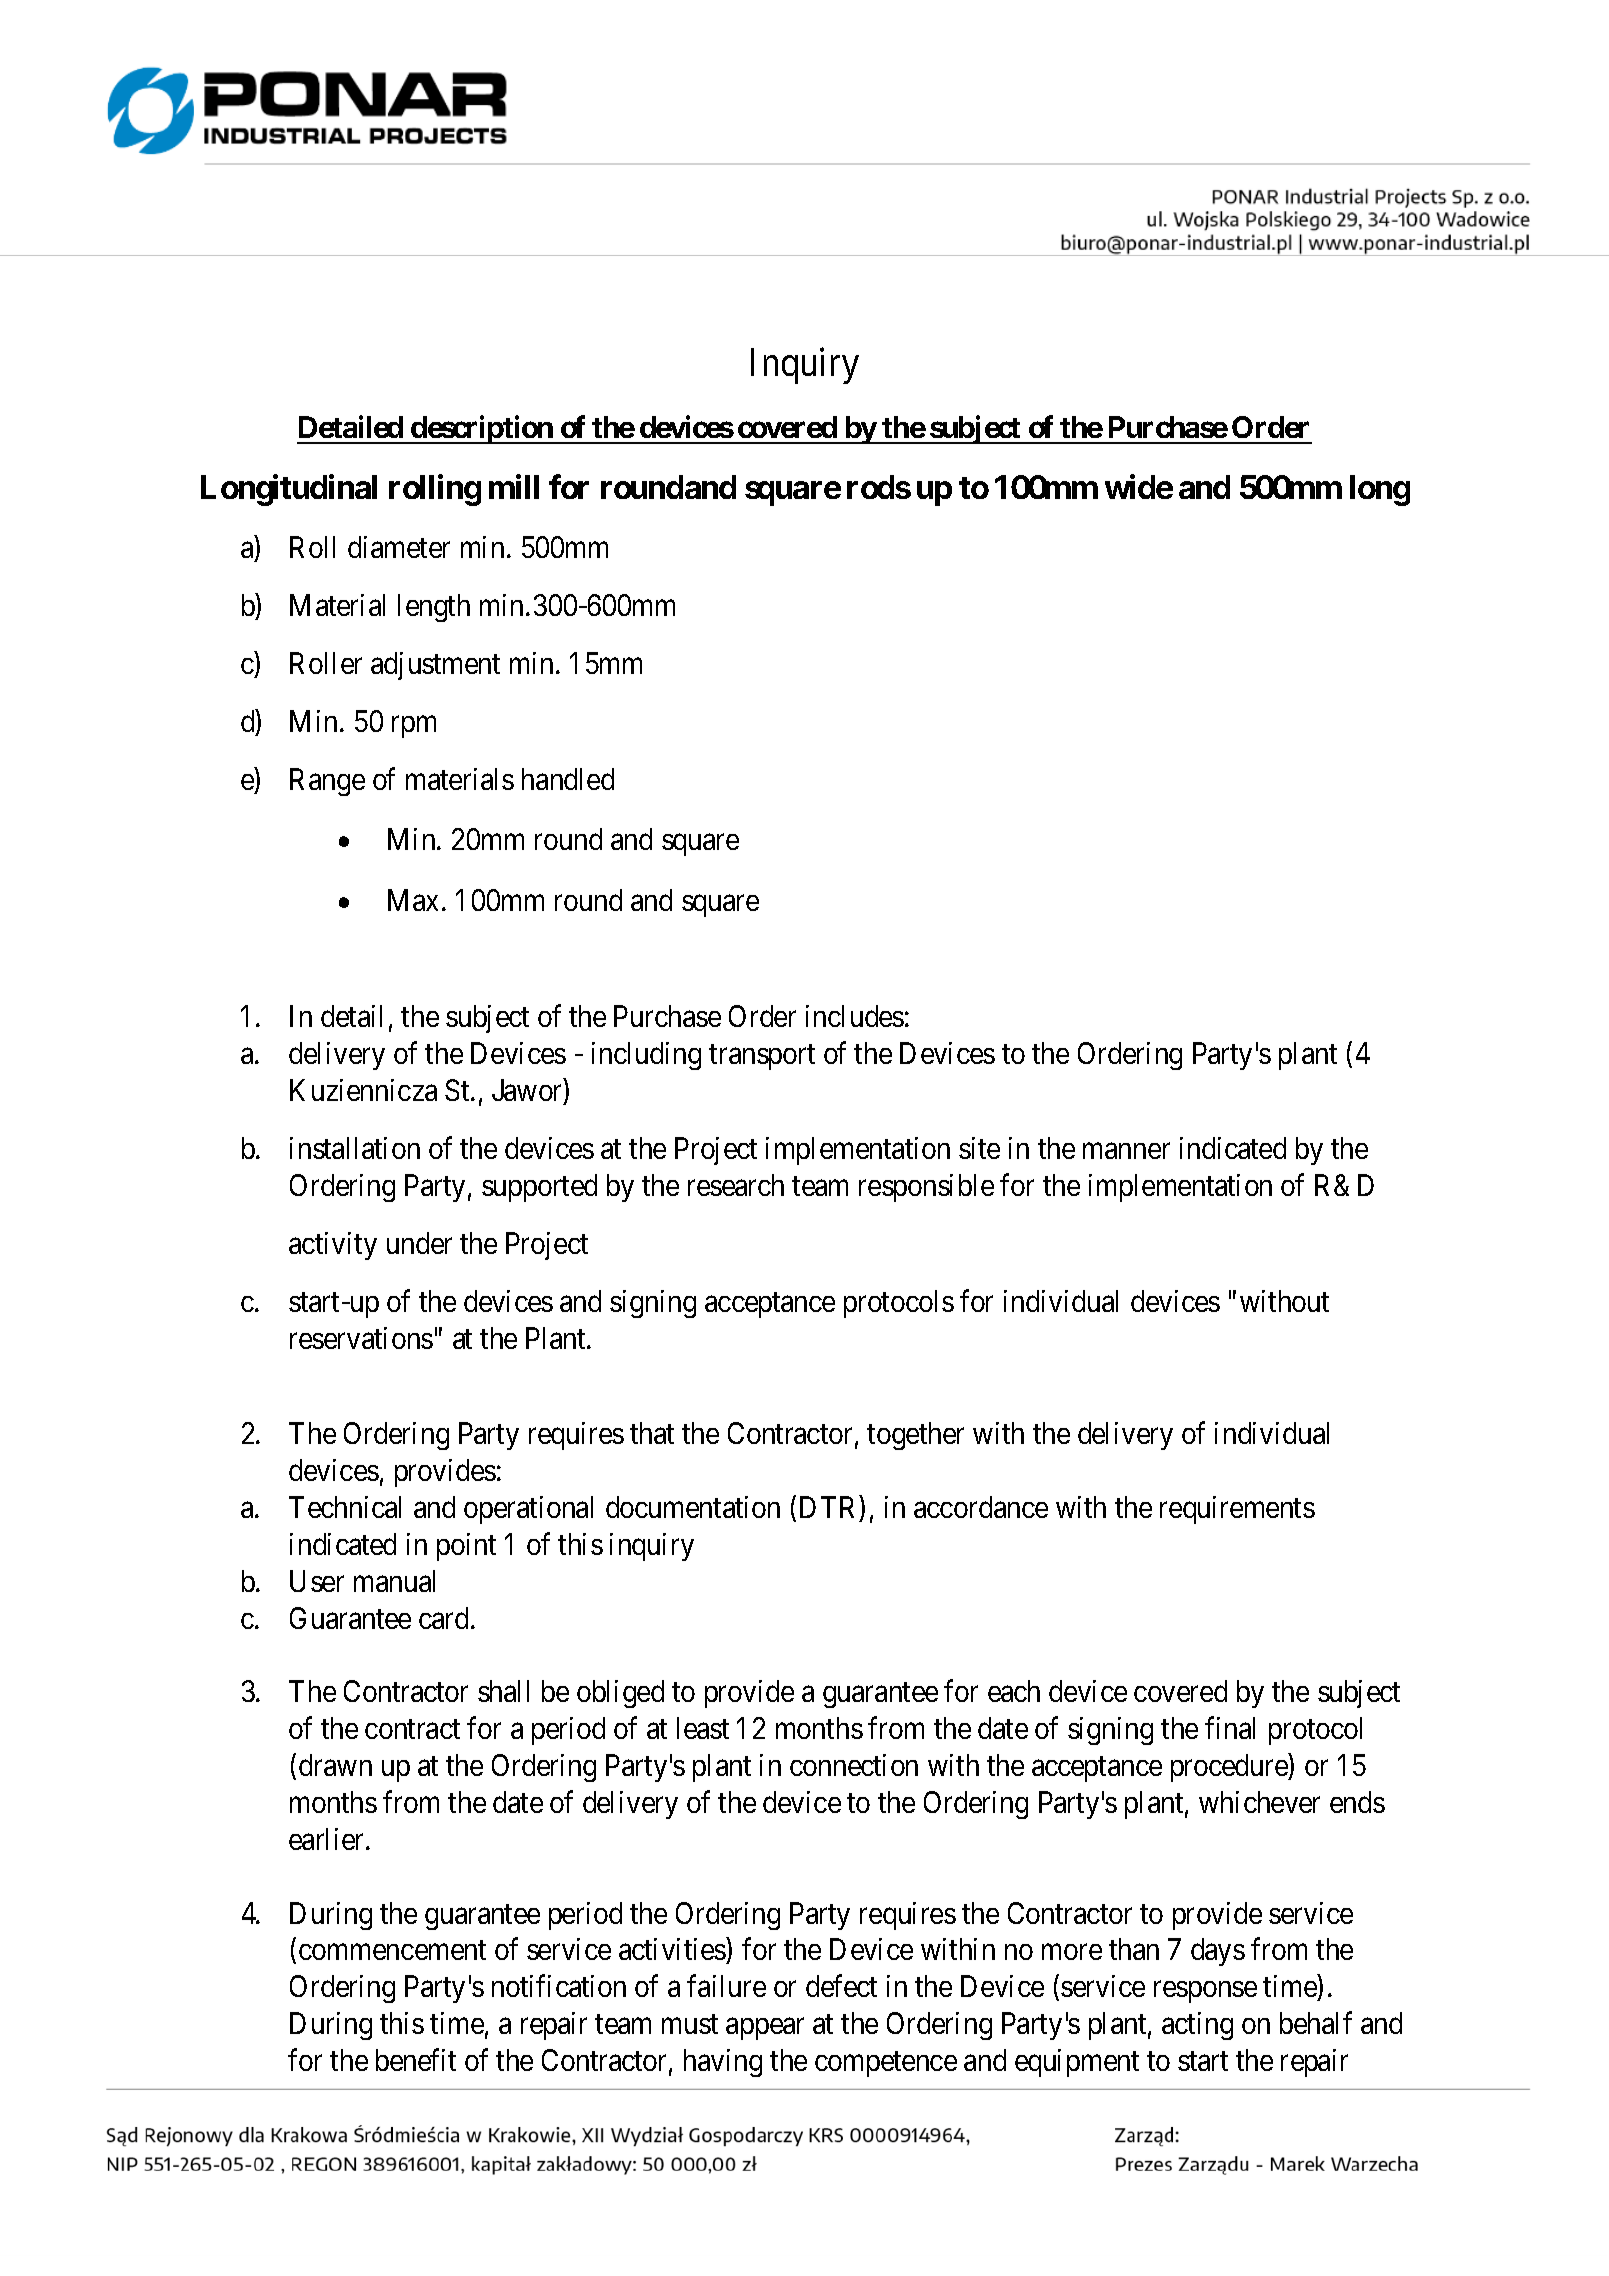 The image size is (1609, 2276). What do you see at coordinates (841, 1986) in the screenshot?
I see `defect` at bounding box center [841, 1986].
